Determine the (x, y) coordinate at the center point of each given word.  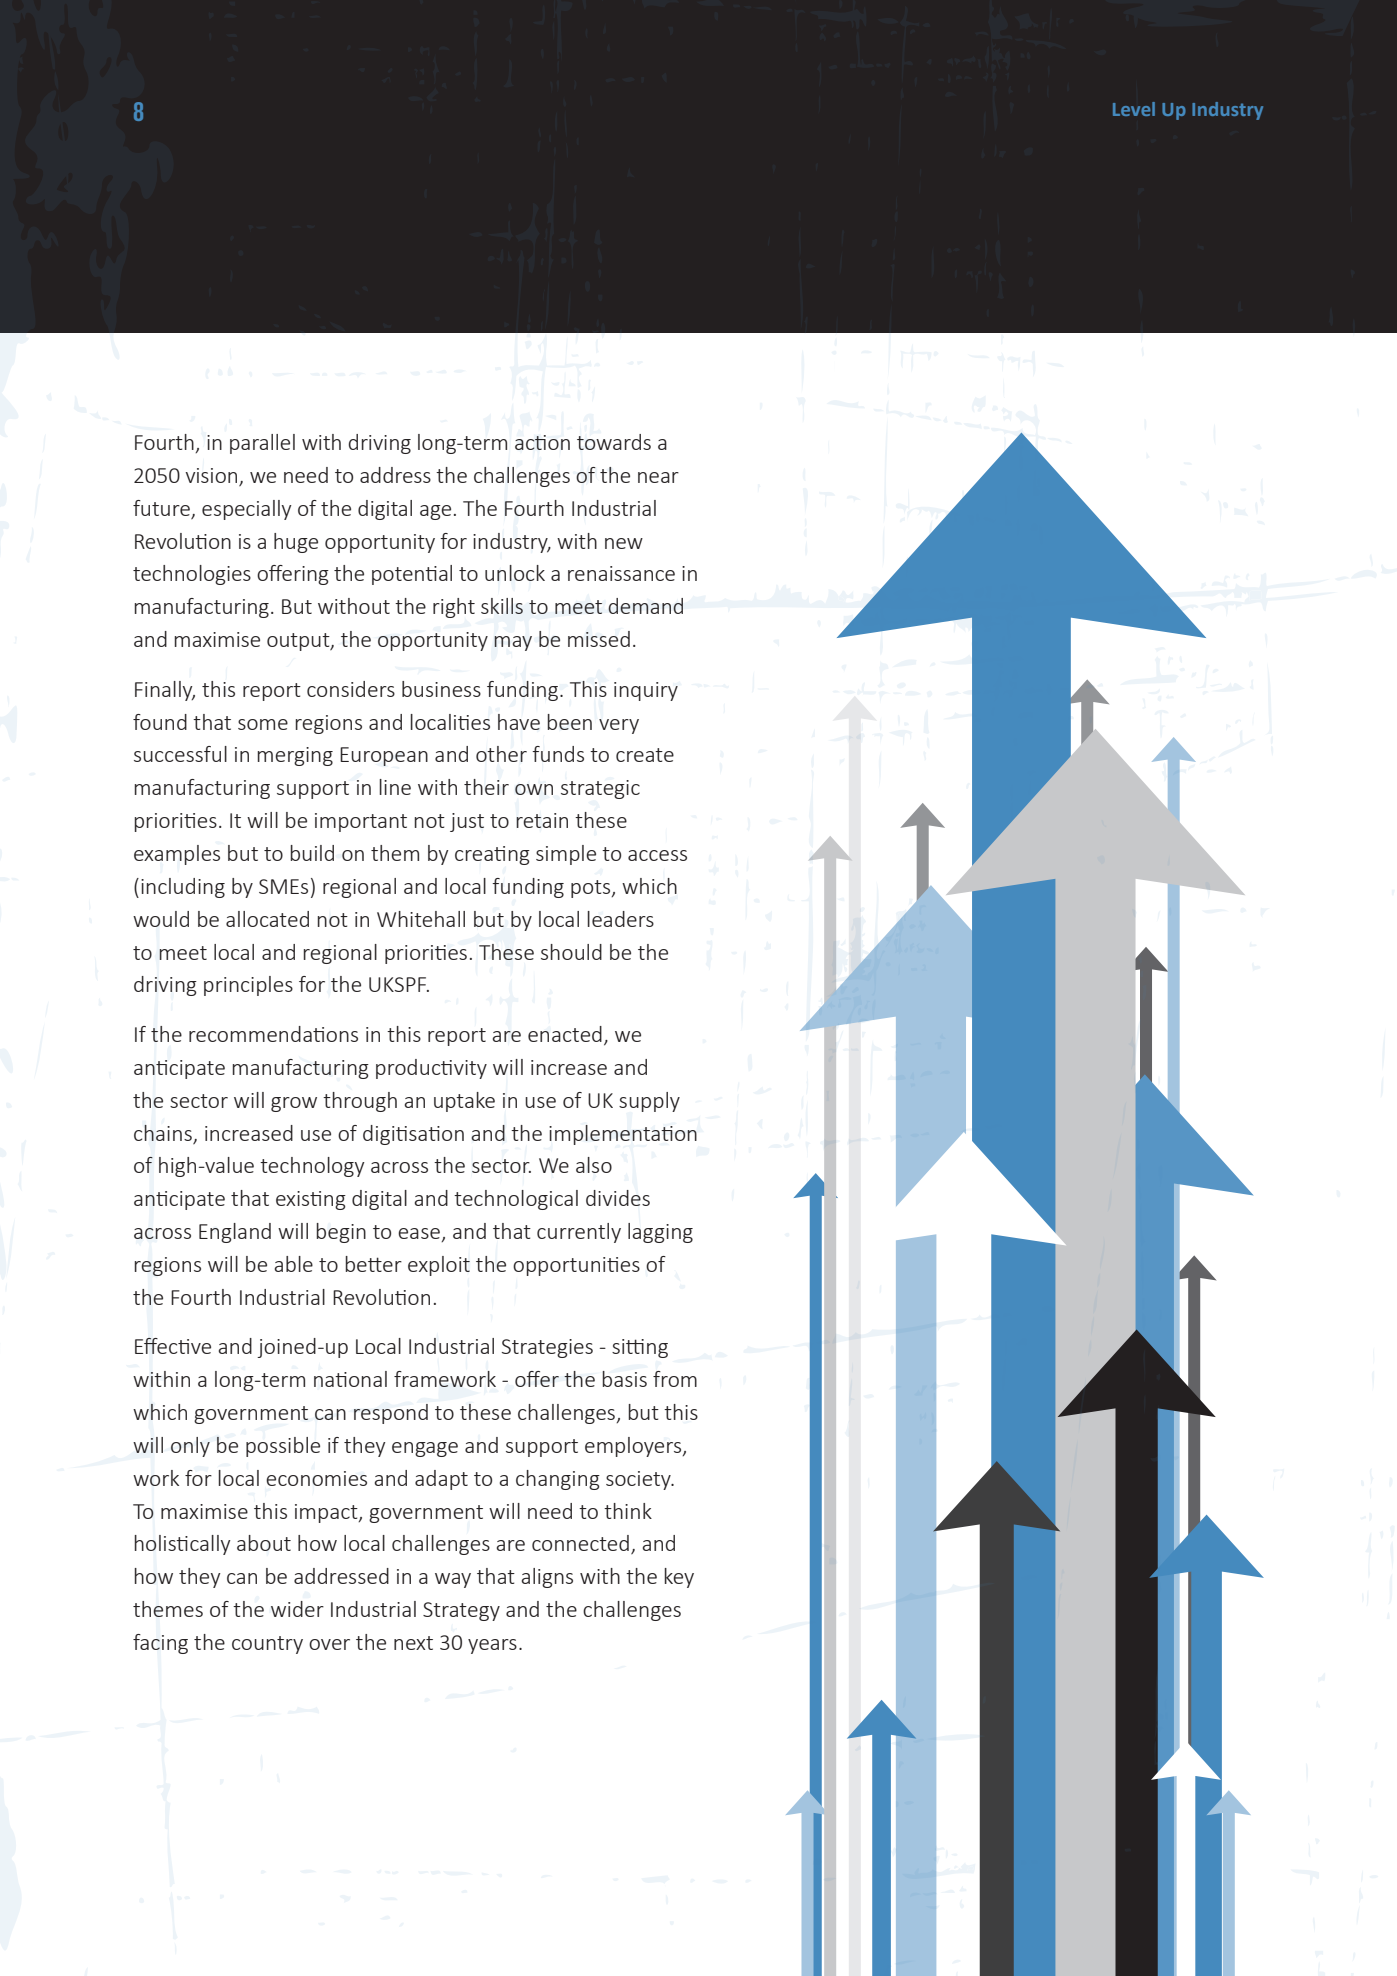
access (657, 855)
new (624, 543)
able (294, 1264)
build (312, 853)
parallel (262, 444)
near (658, 477)
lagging (660, 1233)
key (679, 1578)
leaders (621, 919)
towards (614, 442)
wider (297, 1609)
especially (247, 510)
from (675, 1379)
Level (1134, 109)
